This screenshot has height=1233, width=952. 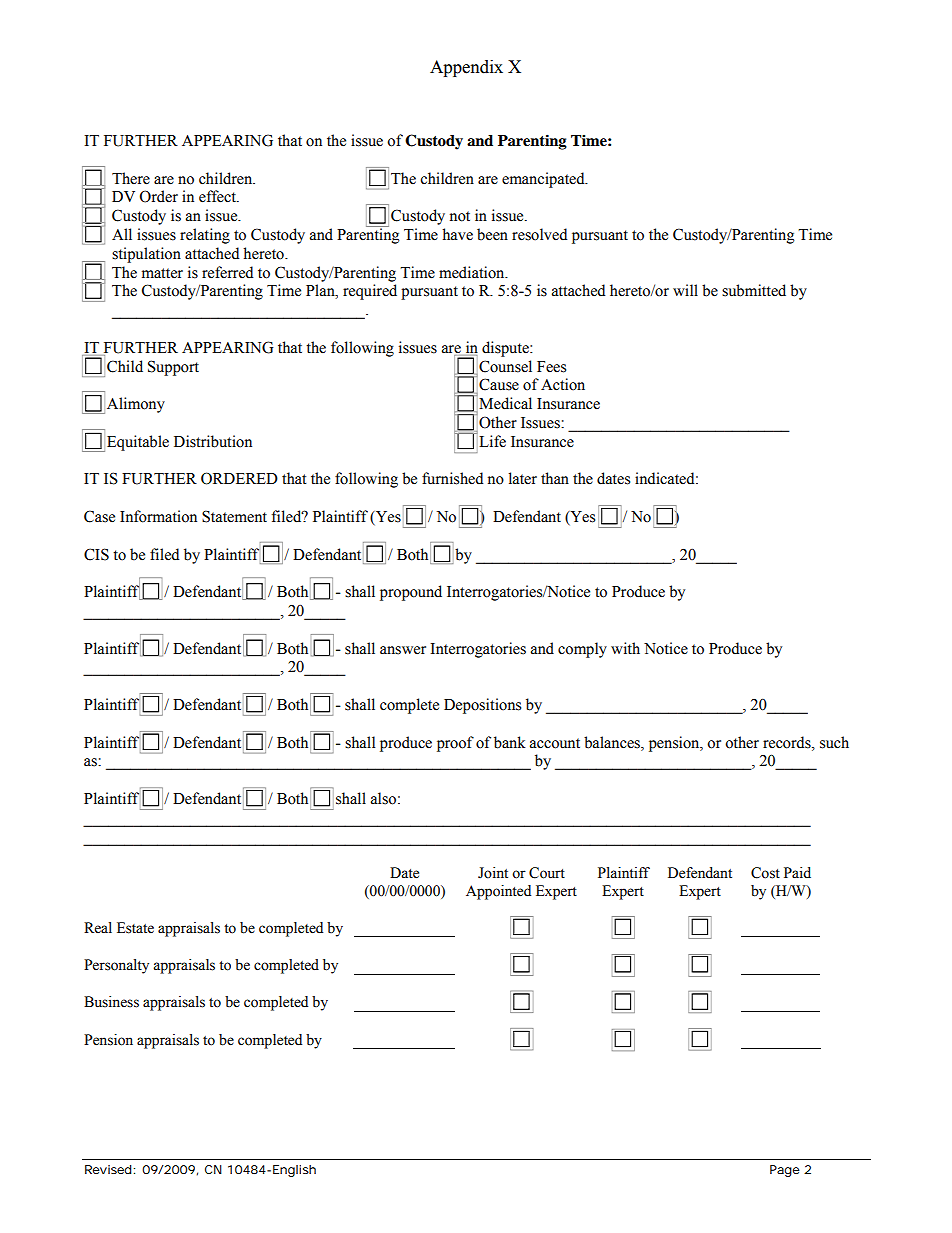 What do you see at coordinates (403, 650) in the screenshot?
I see `answer` at bounding box center [403, 650].
